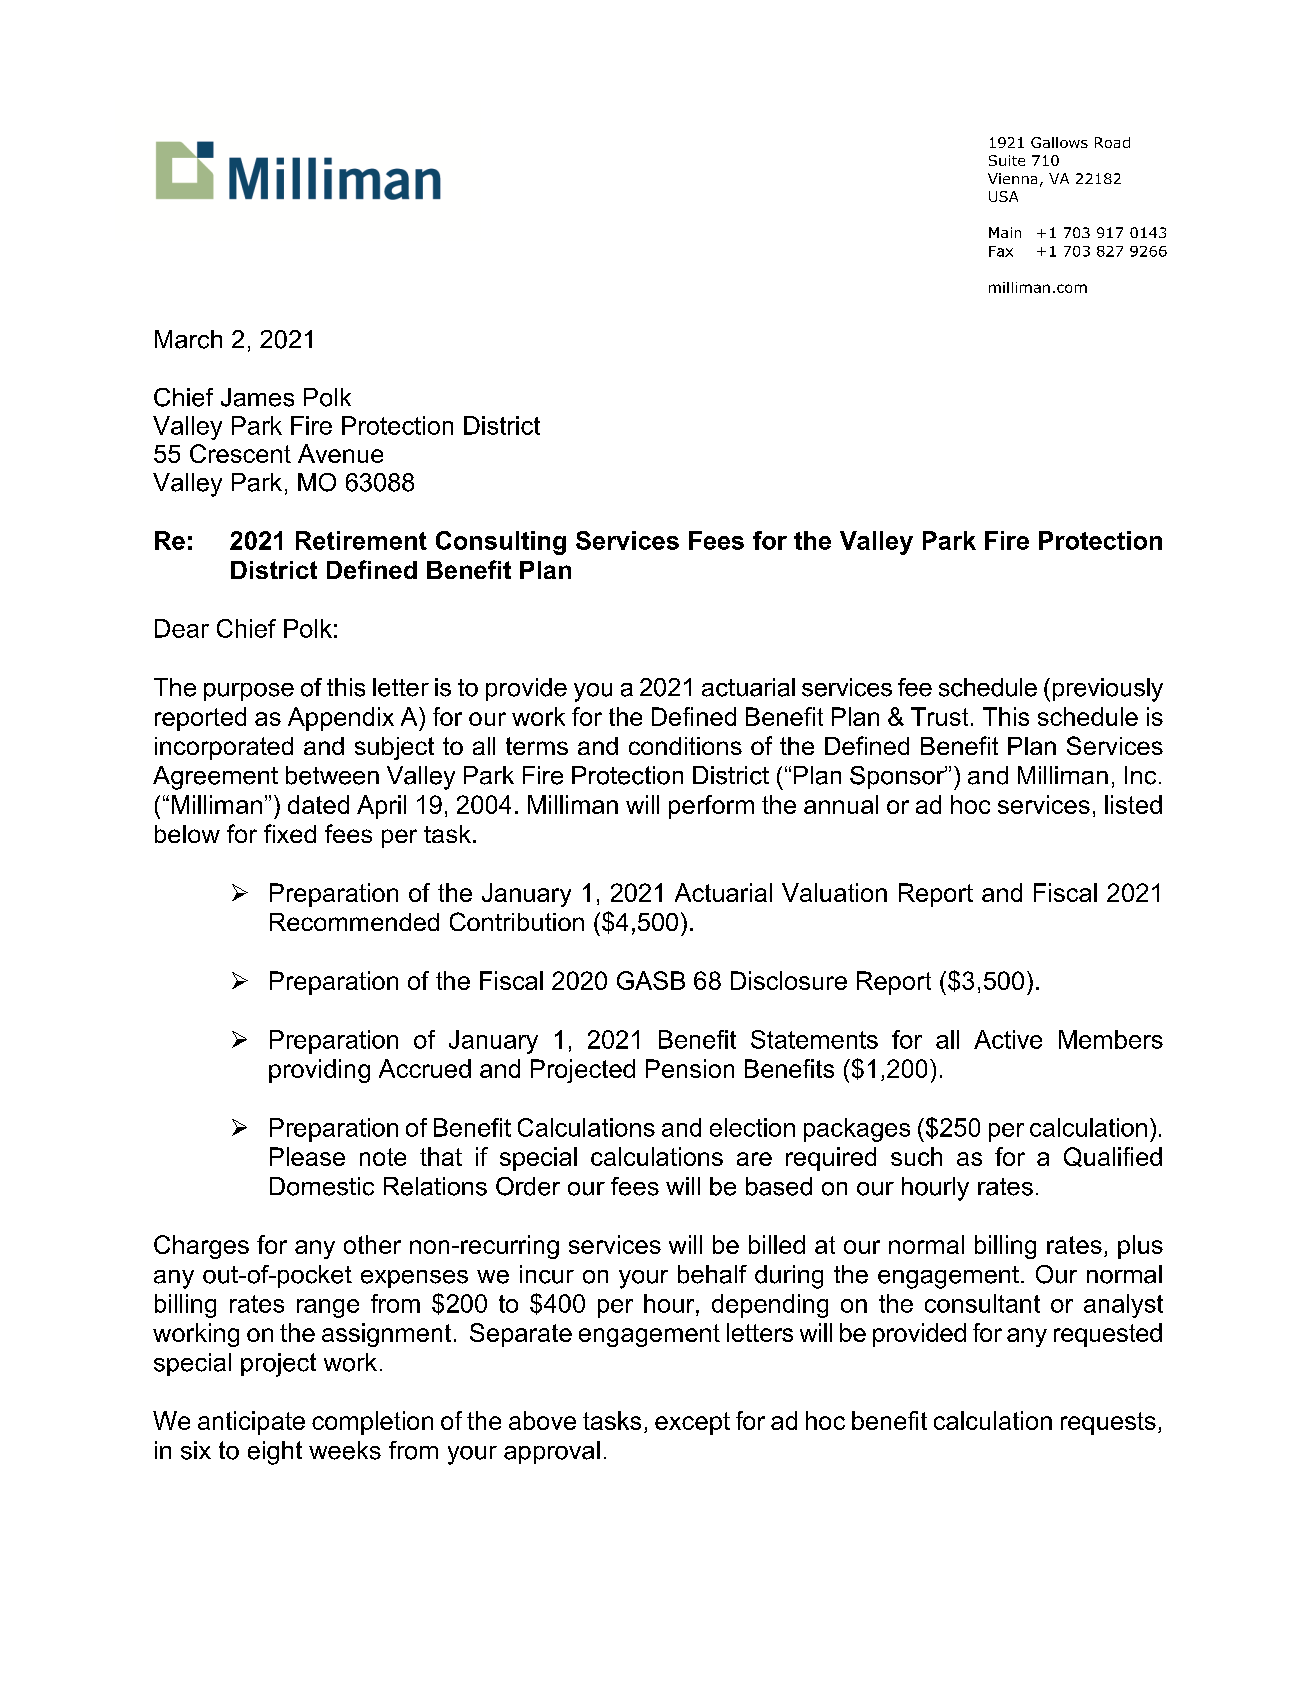 The image size is (1301, 1684). I want to click on Fax, so click(1001, 251).
